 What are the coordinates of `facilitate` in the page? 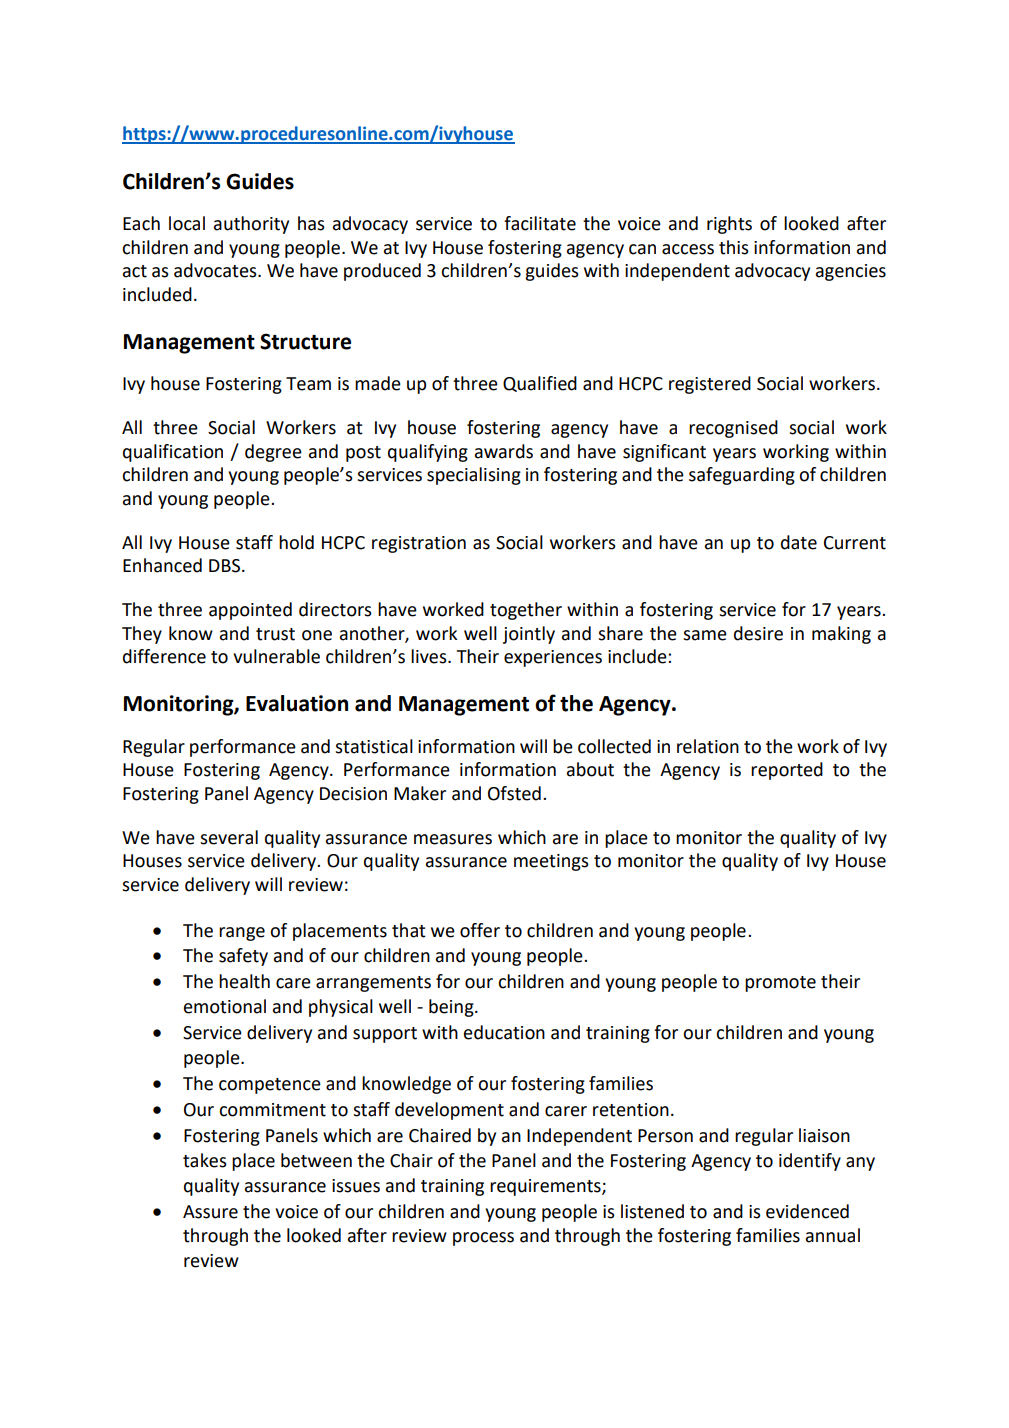 It's located at (540, 223).
